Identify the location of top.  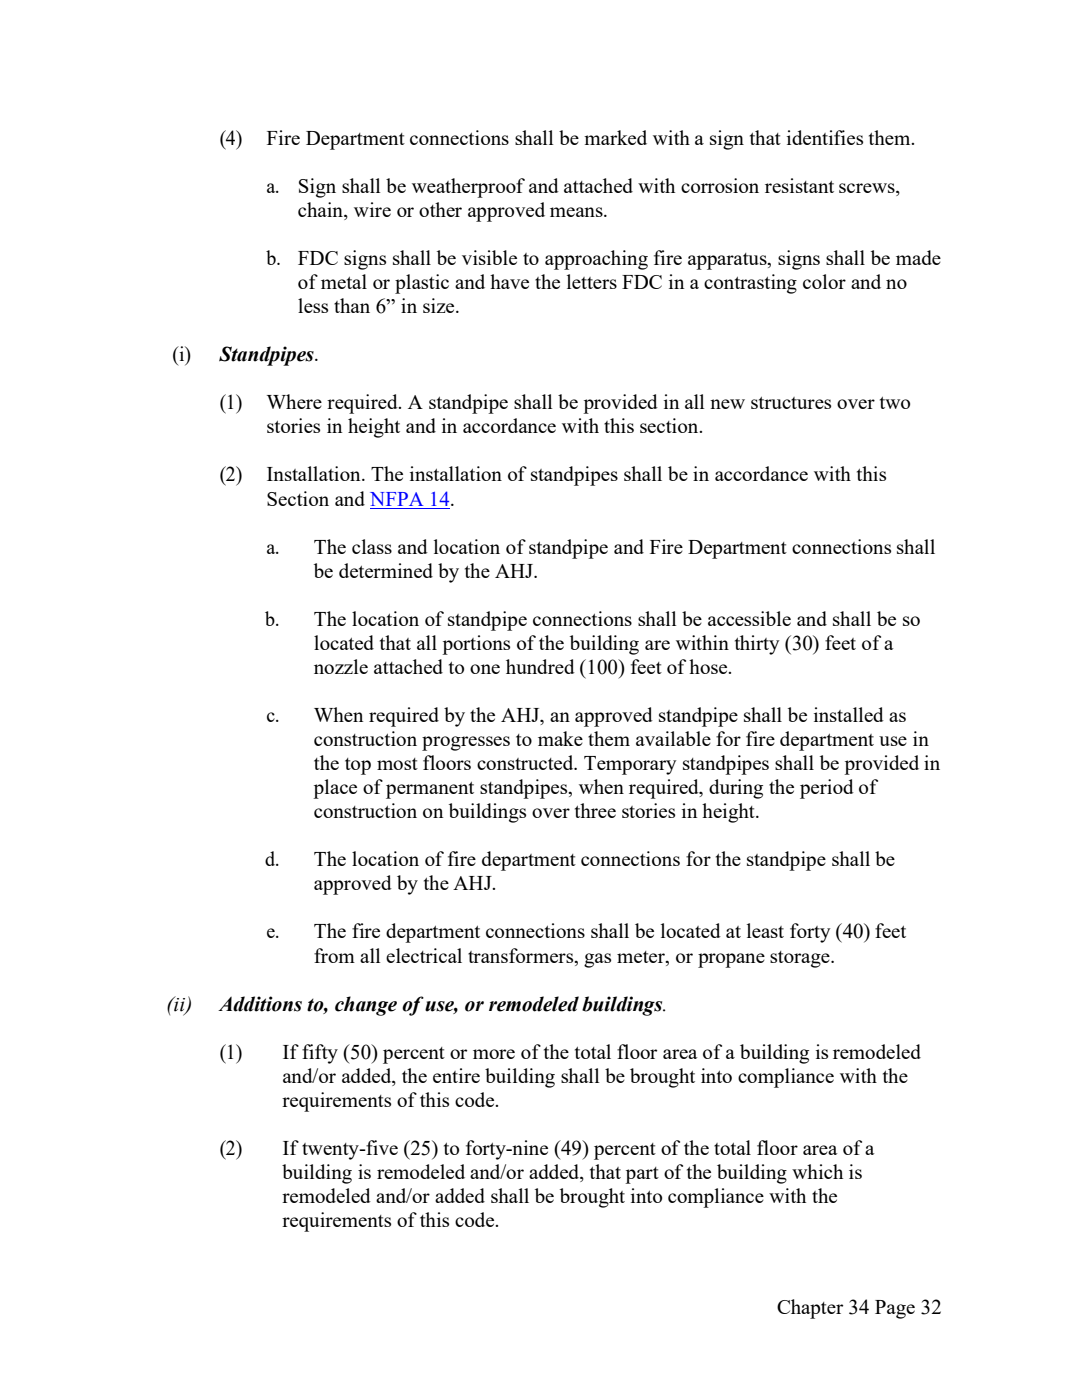
(358, 766).
